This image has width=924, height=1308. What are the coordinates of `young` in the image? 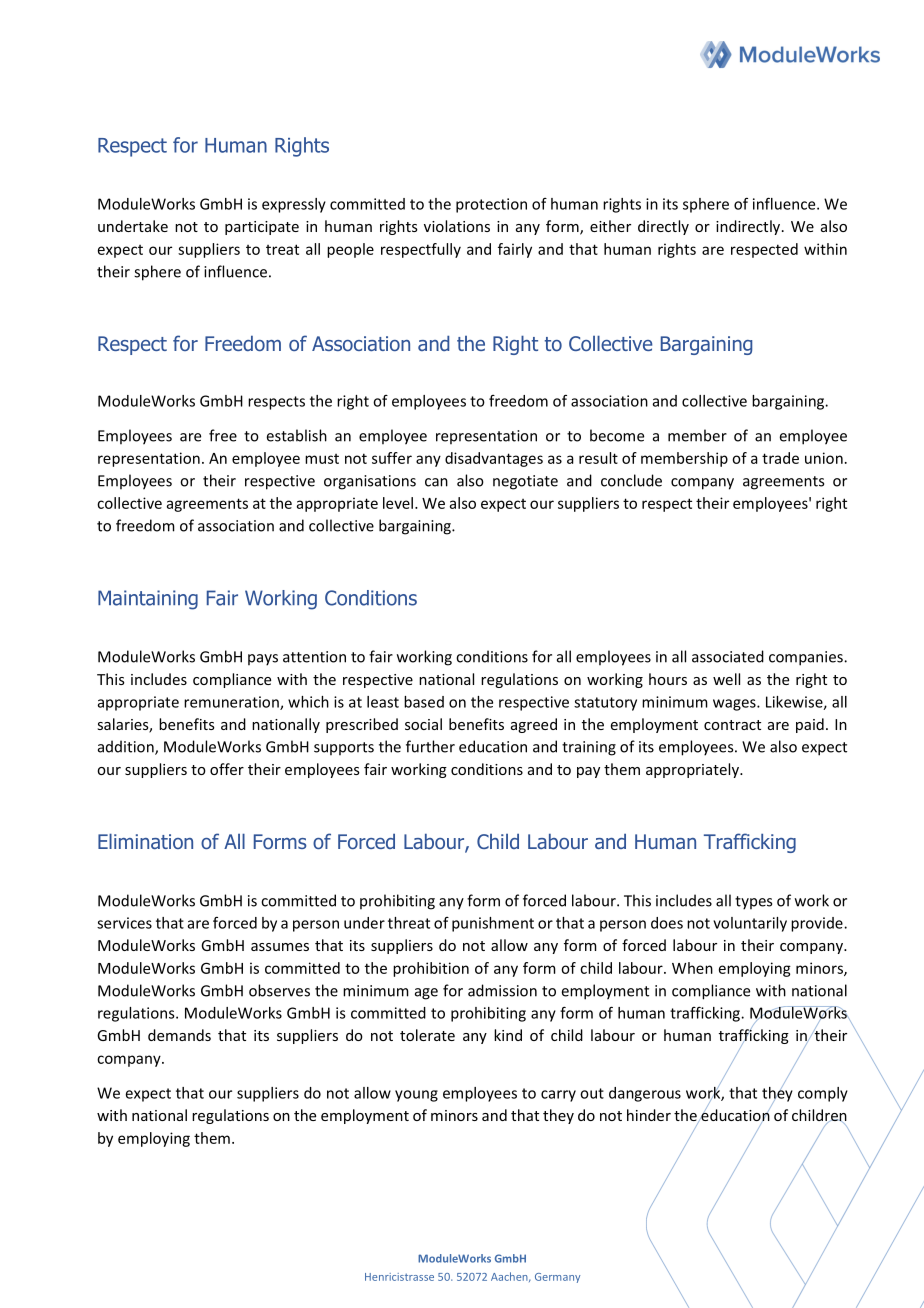 It's located at (416, 1096).
